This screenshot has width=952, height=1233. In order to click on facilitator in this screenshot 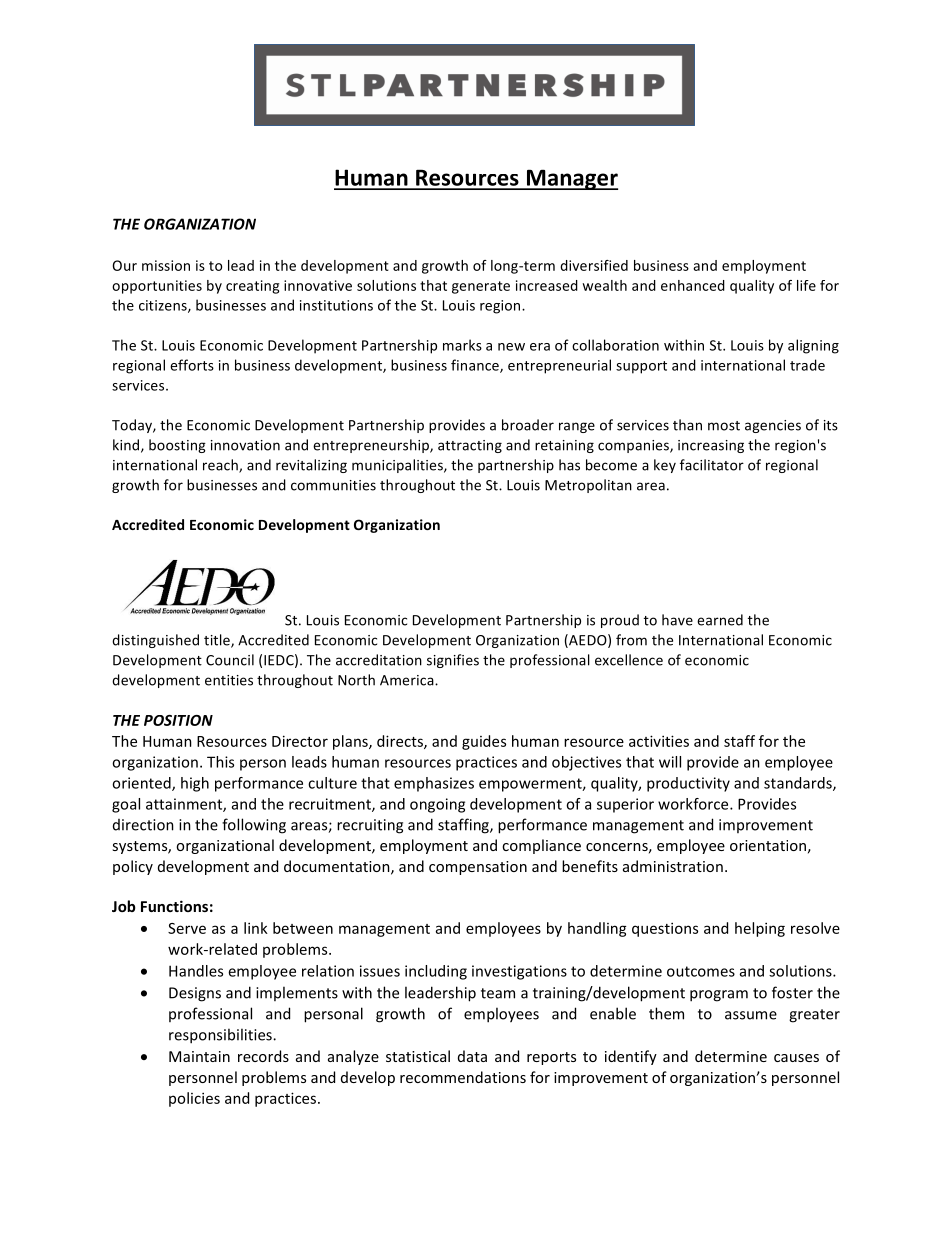, I will do `click(712, 465)`.
